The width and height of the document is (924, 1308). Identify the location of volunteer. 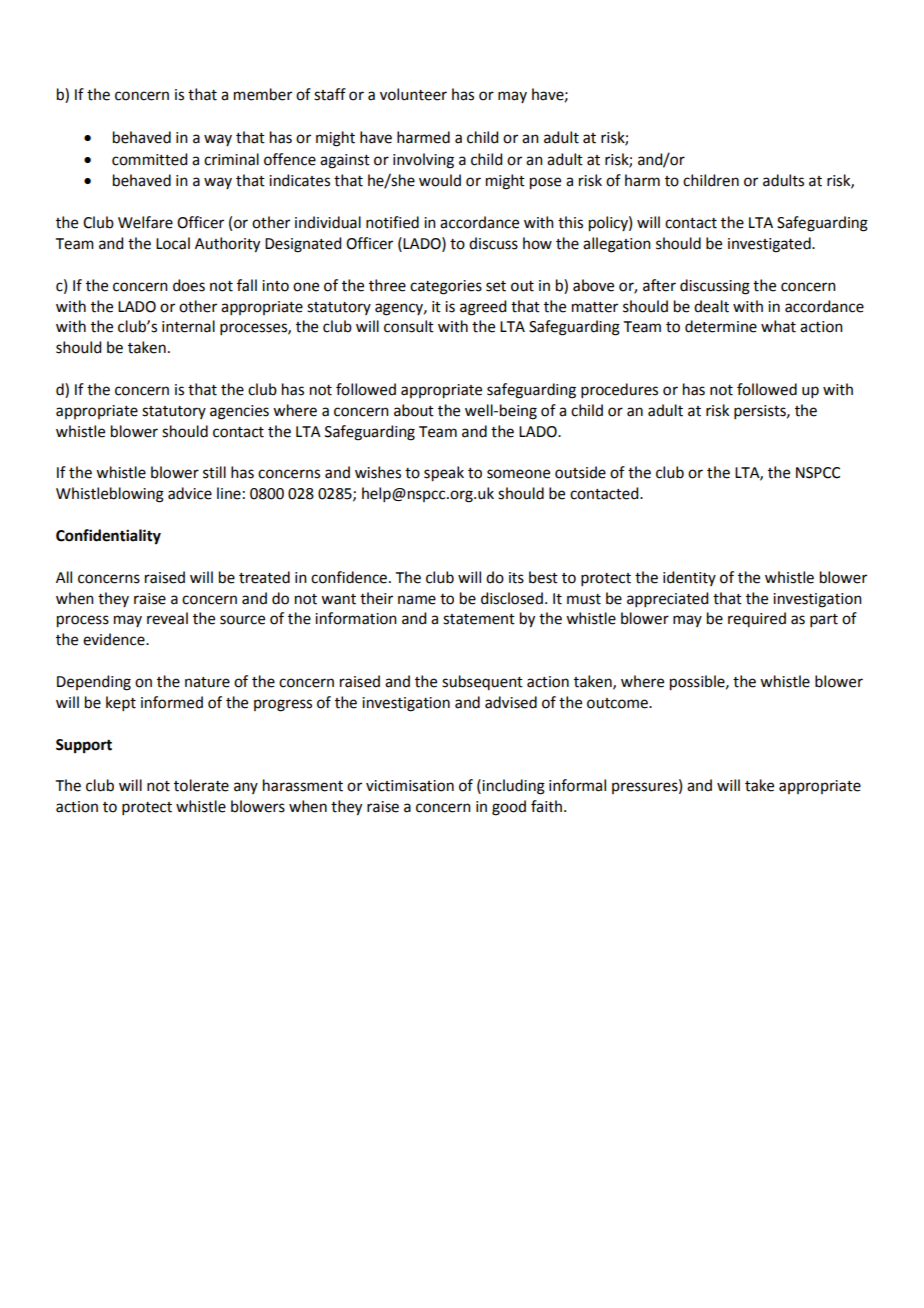
(413, 94).
